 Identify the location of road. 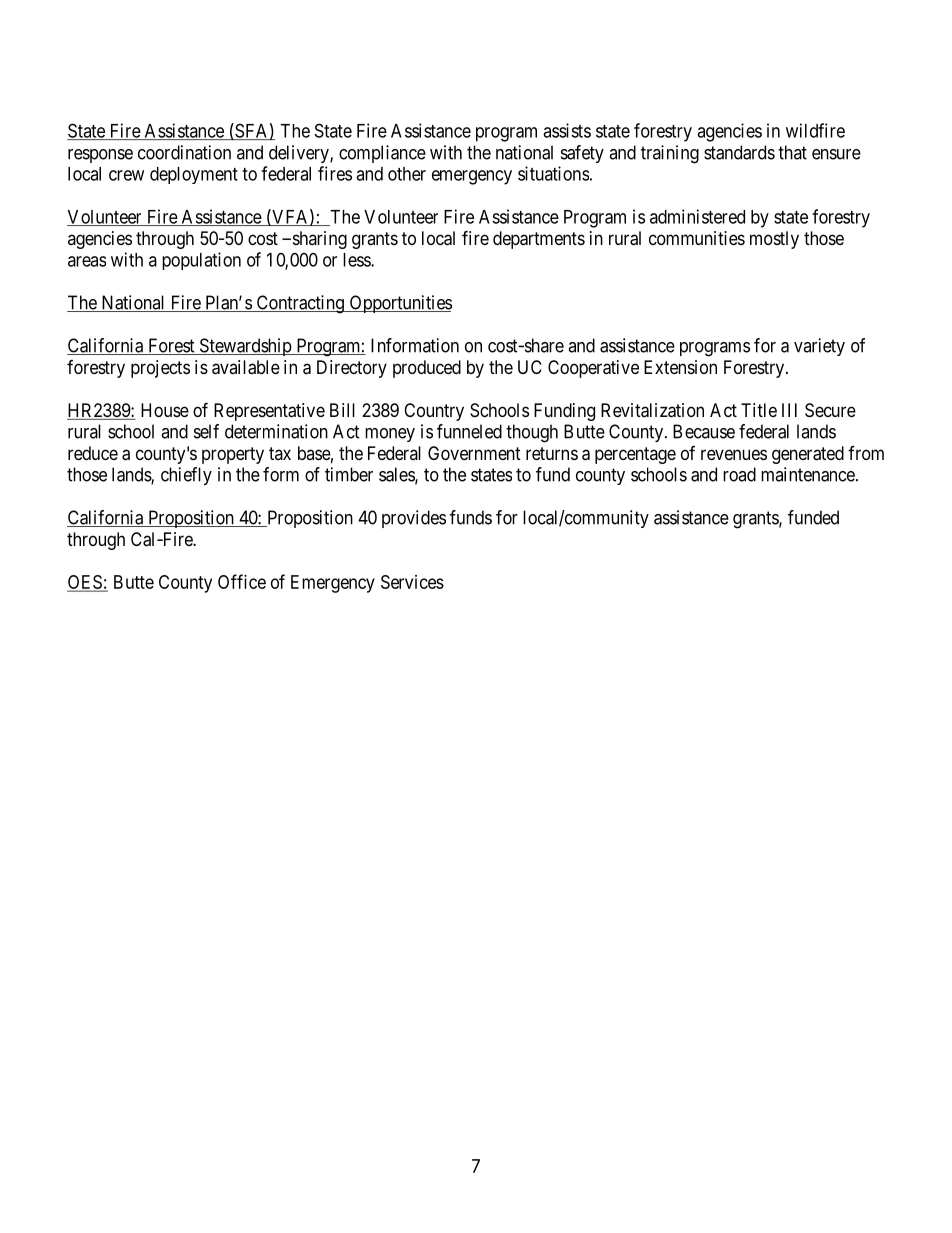
(739, 474).
